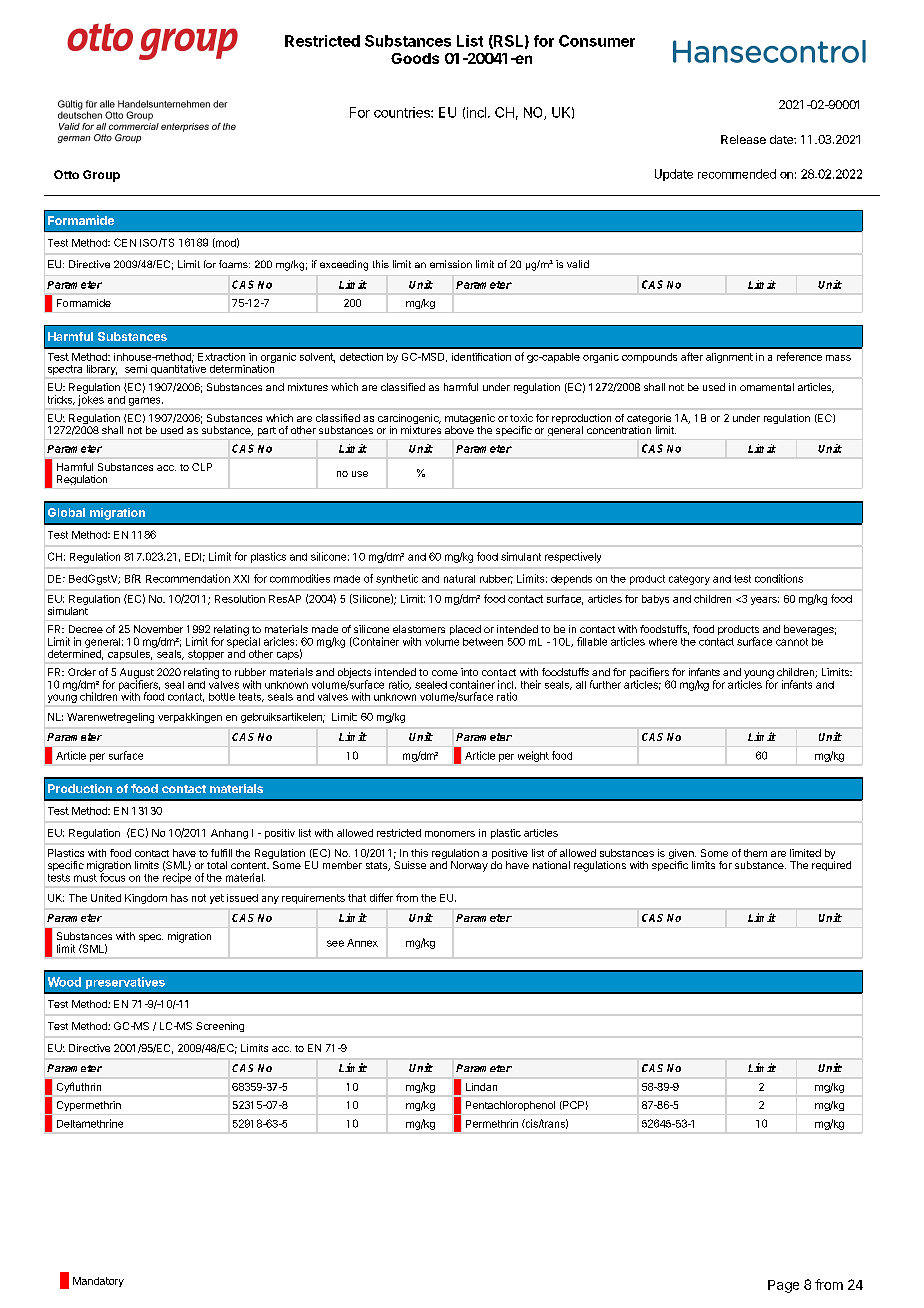 The image size is (924, 1308). I want to click on come, so click(445, 673).
